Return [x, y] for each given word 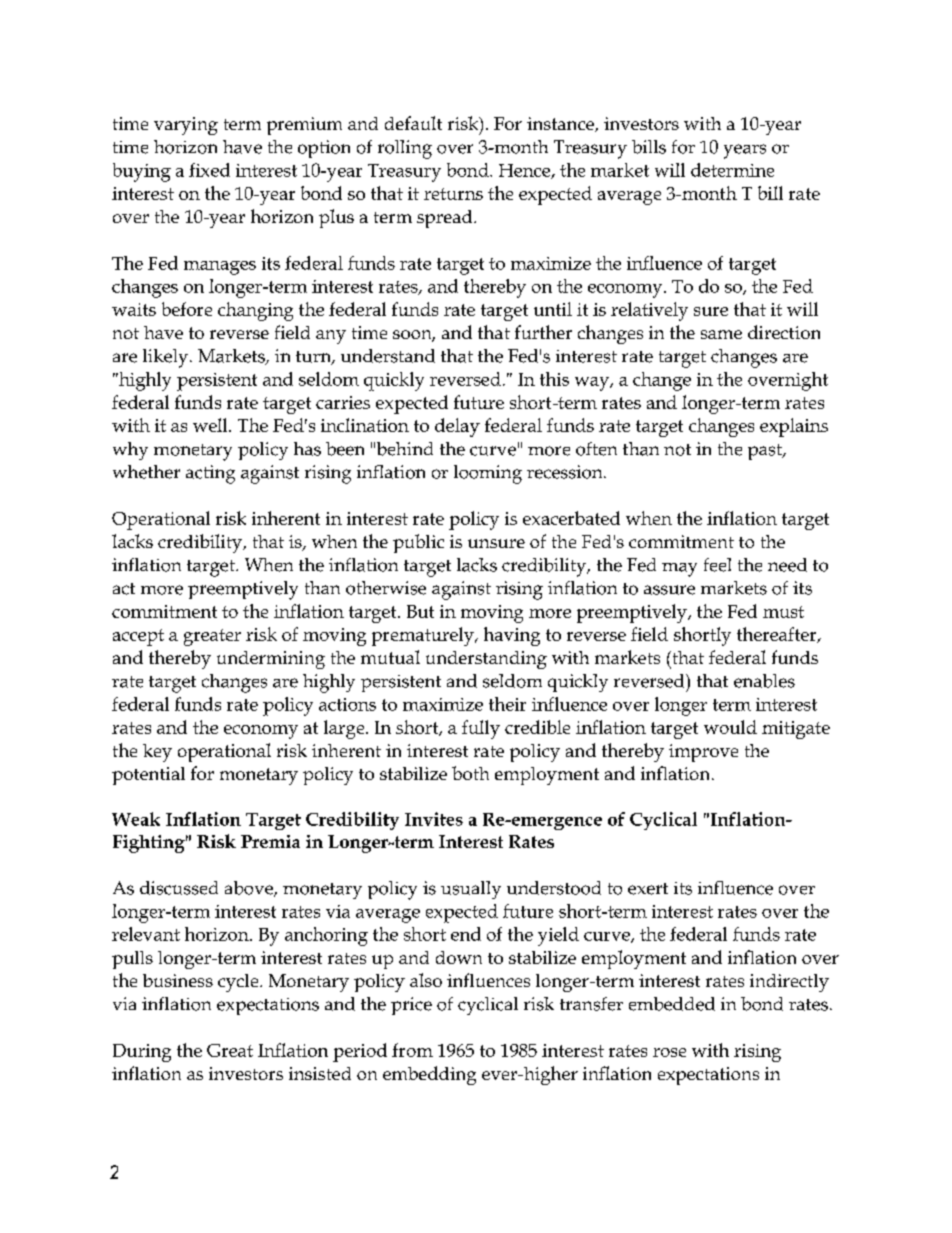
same [721, 334]
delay [457, 427]
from [412, 1050]
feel [717, 565]
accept [138, 637]
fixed [209, 170]
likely [167, 358]
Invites [434, 819]
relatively [649, 311]
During [142, 1053]
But [420, 611]
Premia [270, 841]
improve [703, 753]
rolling [405, 149]
